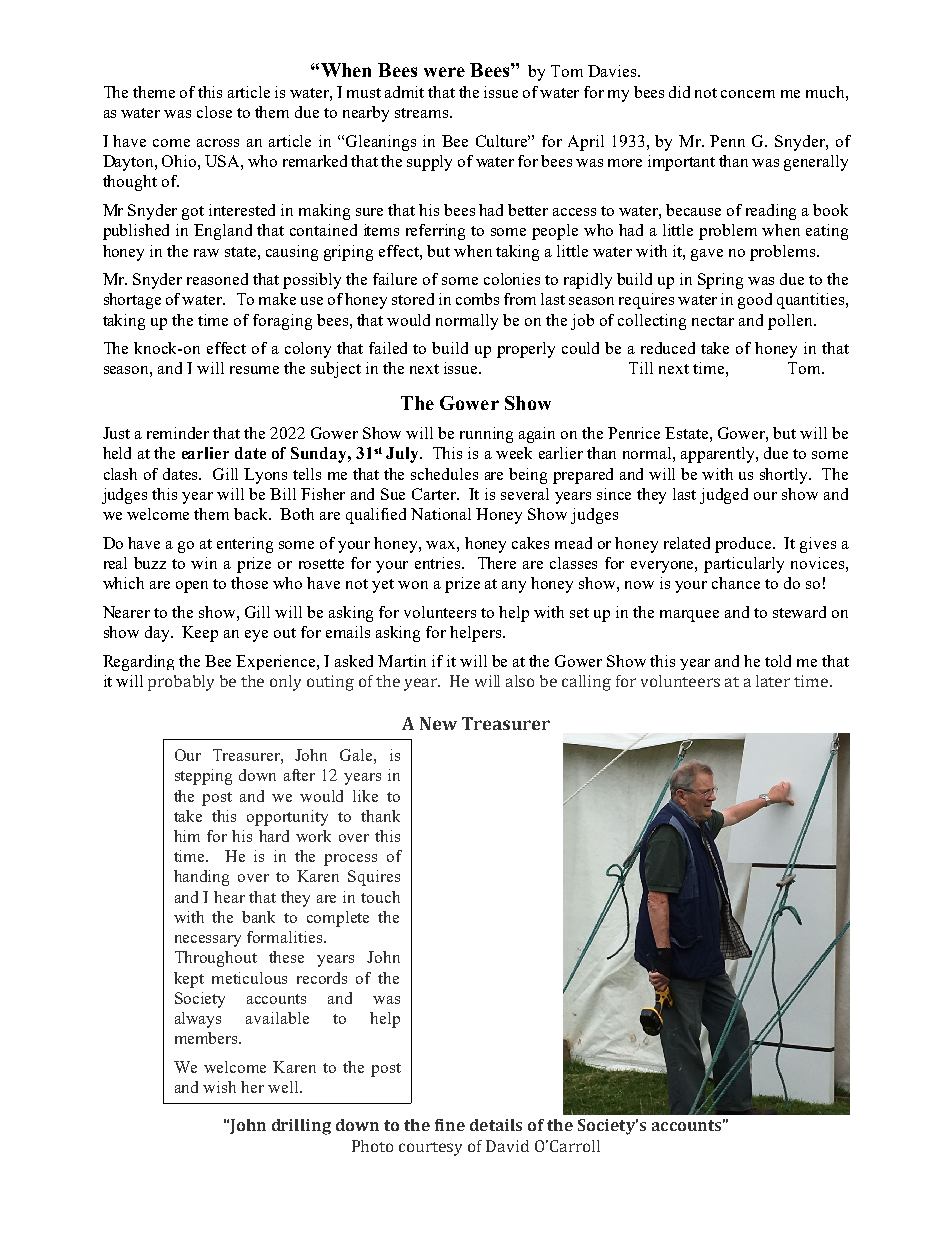 The height and width of the screenshot is (1233, 952). What do you see at coordinates (214, 112) in the screenshot?
I see `close` at bounding box center [214, 112].
